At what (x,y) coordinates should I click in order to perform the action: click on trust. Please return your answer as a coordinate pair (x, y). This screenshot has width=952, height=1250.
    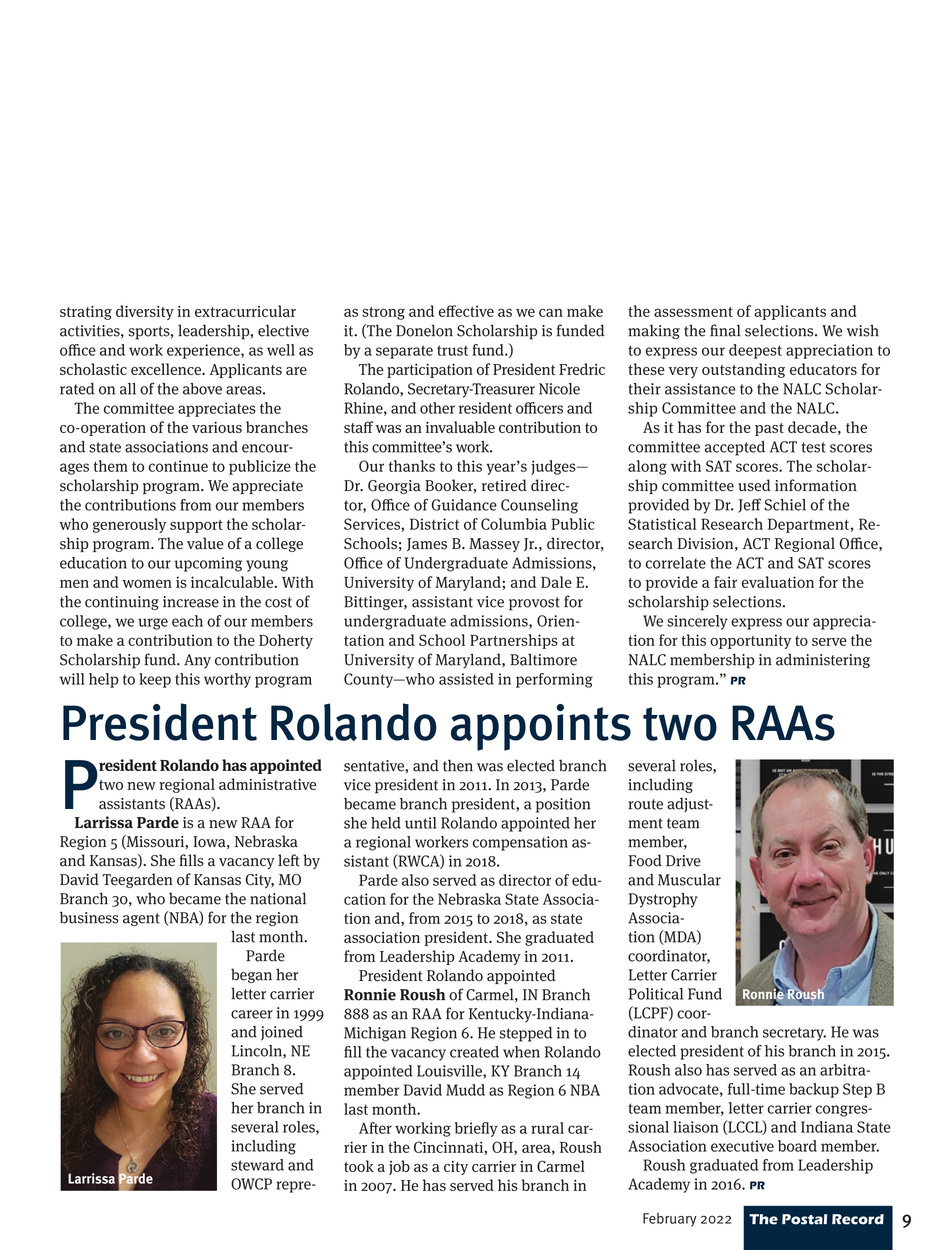
    Looking at the image, I should click on (452, 350).
